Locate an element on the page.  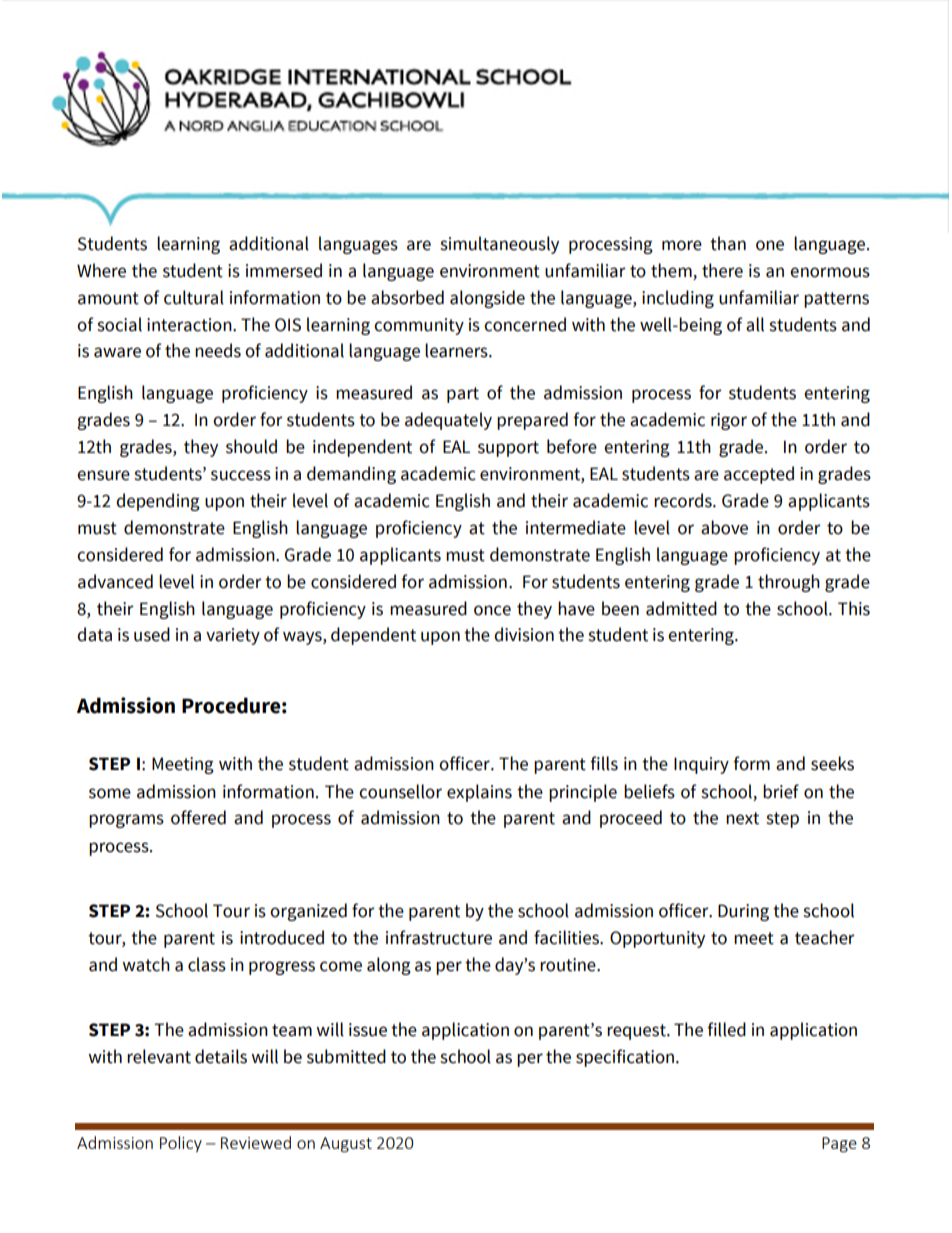
division is located at coordinates (524, 634).
